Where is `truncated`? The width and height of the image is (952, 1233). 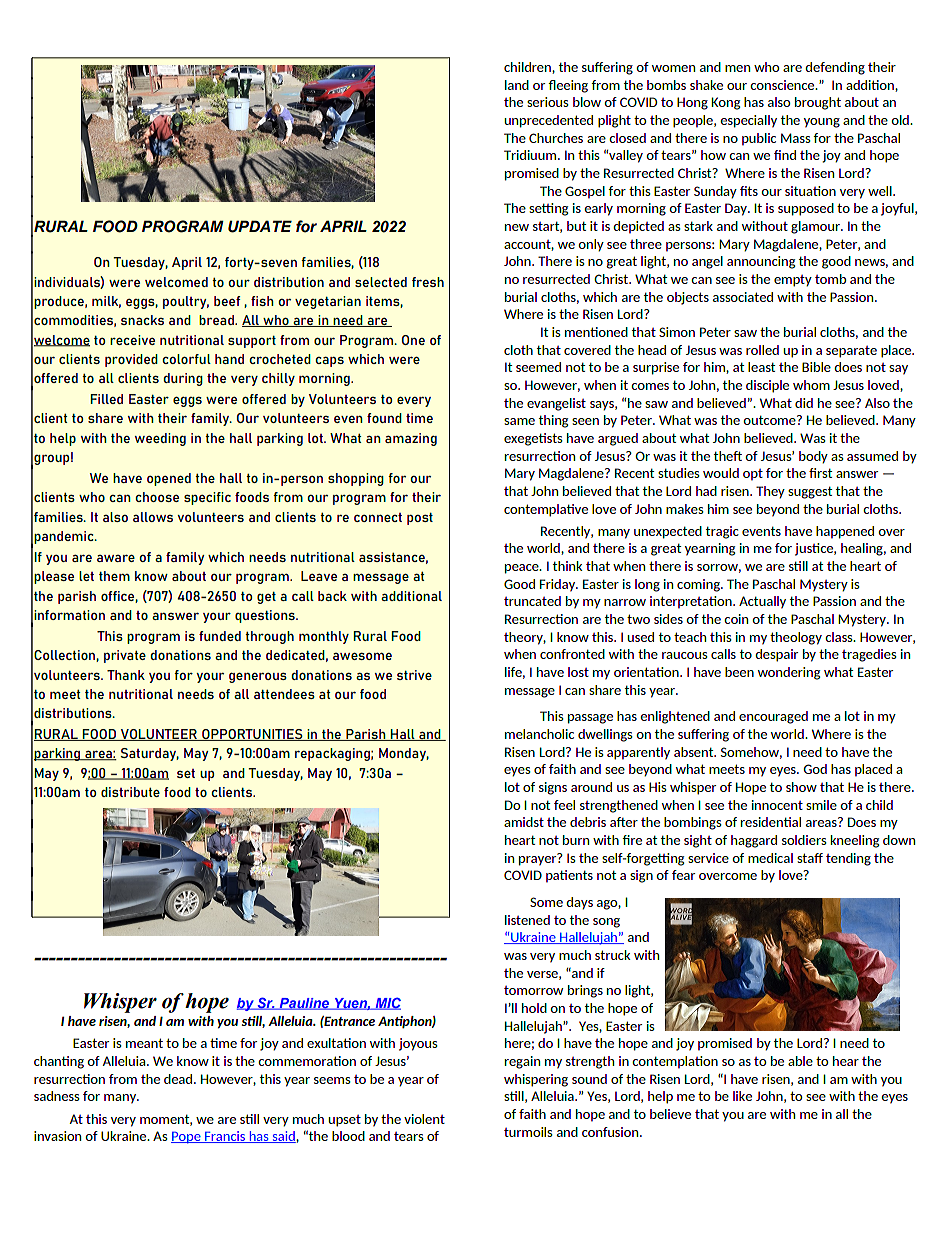 truncated is located at coordinates (532, 601).
